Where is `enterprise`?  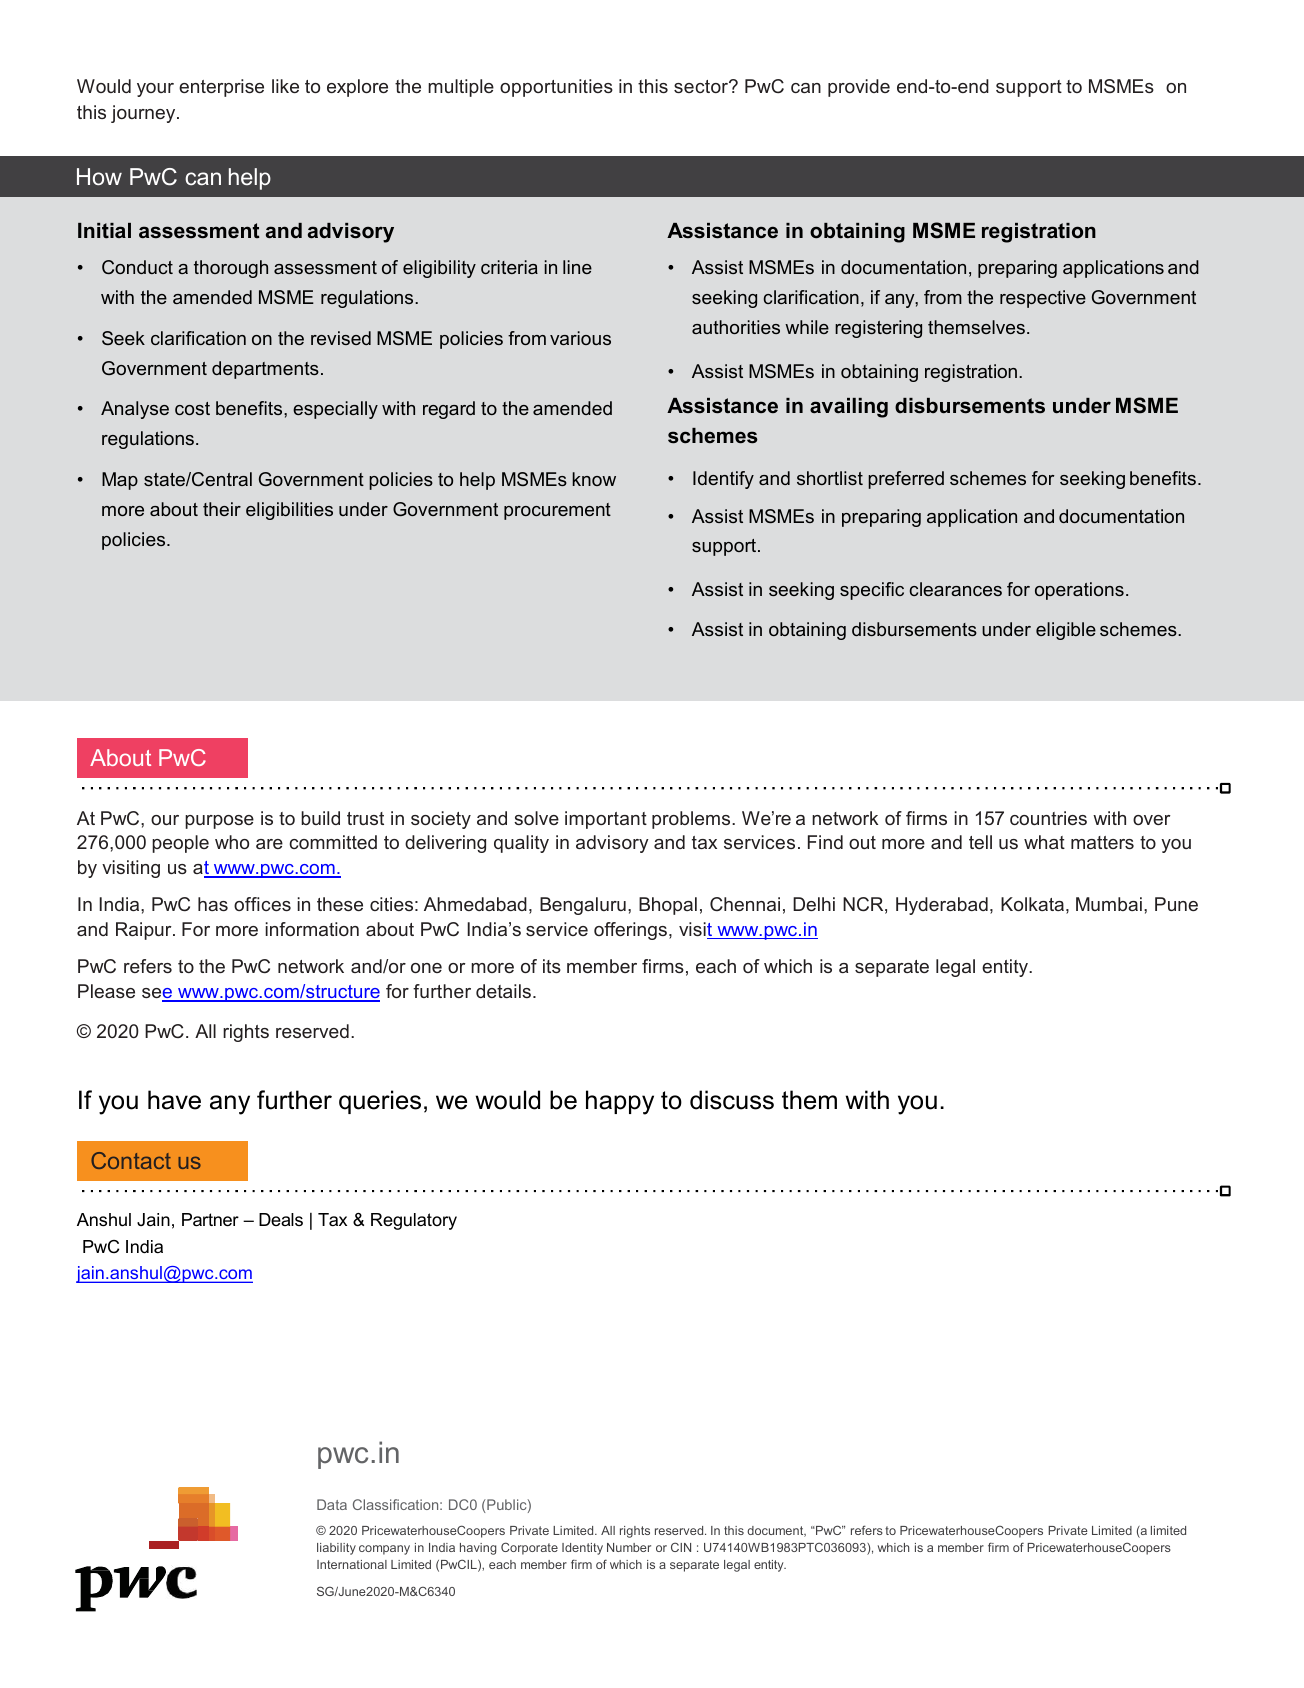
enterprise is located at coordinates (221, 88).
